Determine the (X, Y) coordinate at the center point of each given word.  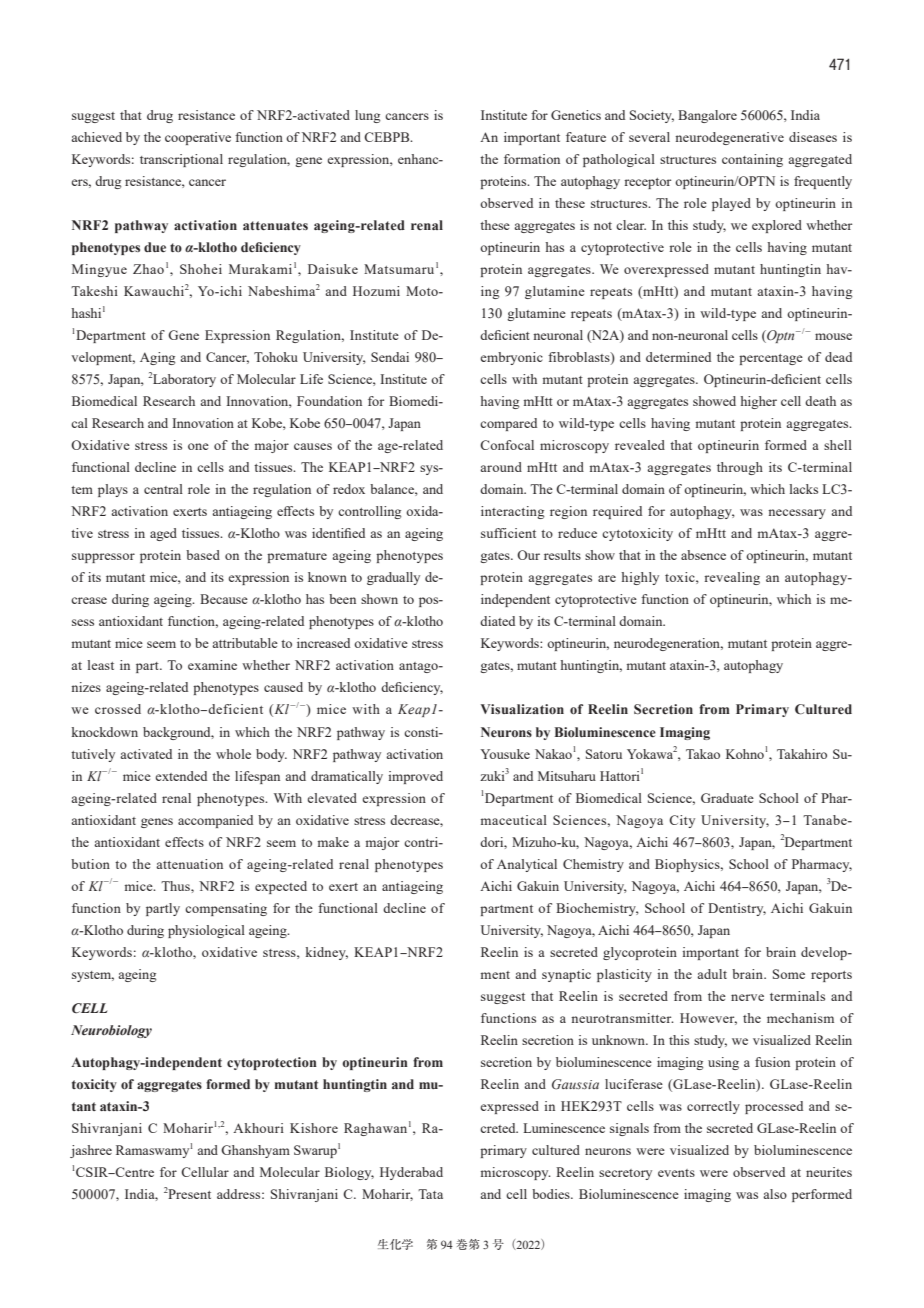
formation (532, 159)
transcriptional (181, 160)
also (775, 1194)
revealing (732, 578)
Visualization (522, 709)
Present (189, 1194)
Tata (430, 1194)
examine (212, 665)
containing (752, 160)
